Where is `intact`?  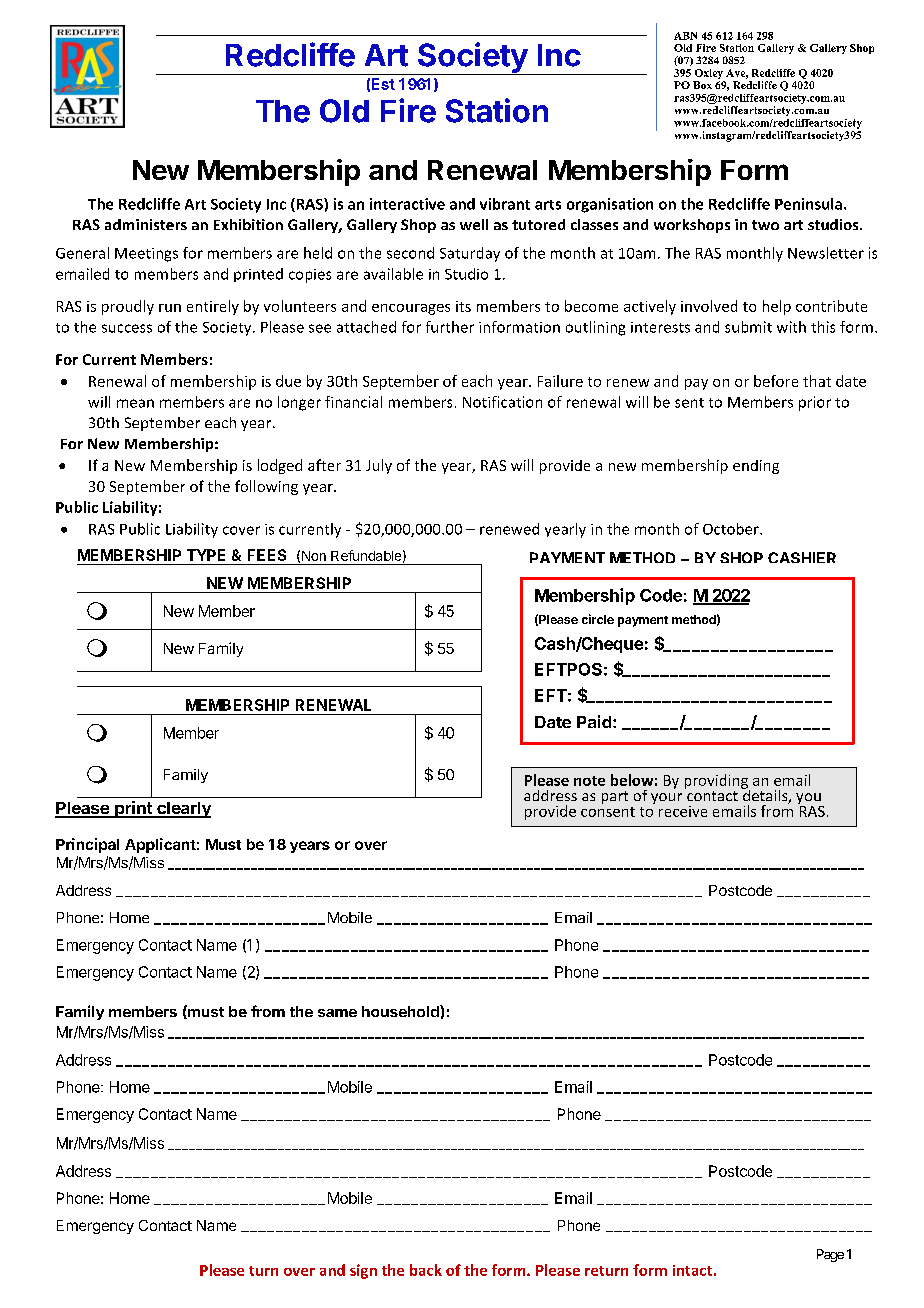 intact is located at coordinates (692, 1270).
